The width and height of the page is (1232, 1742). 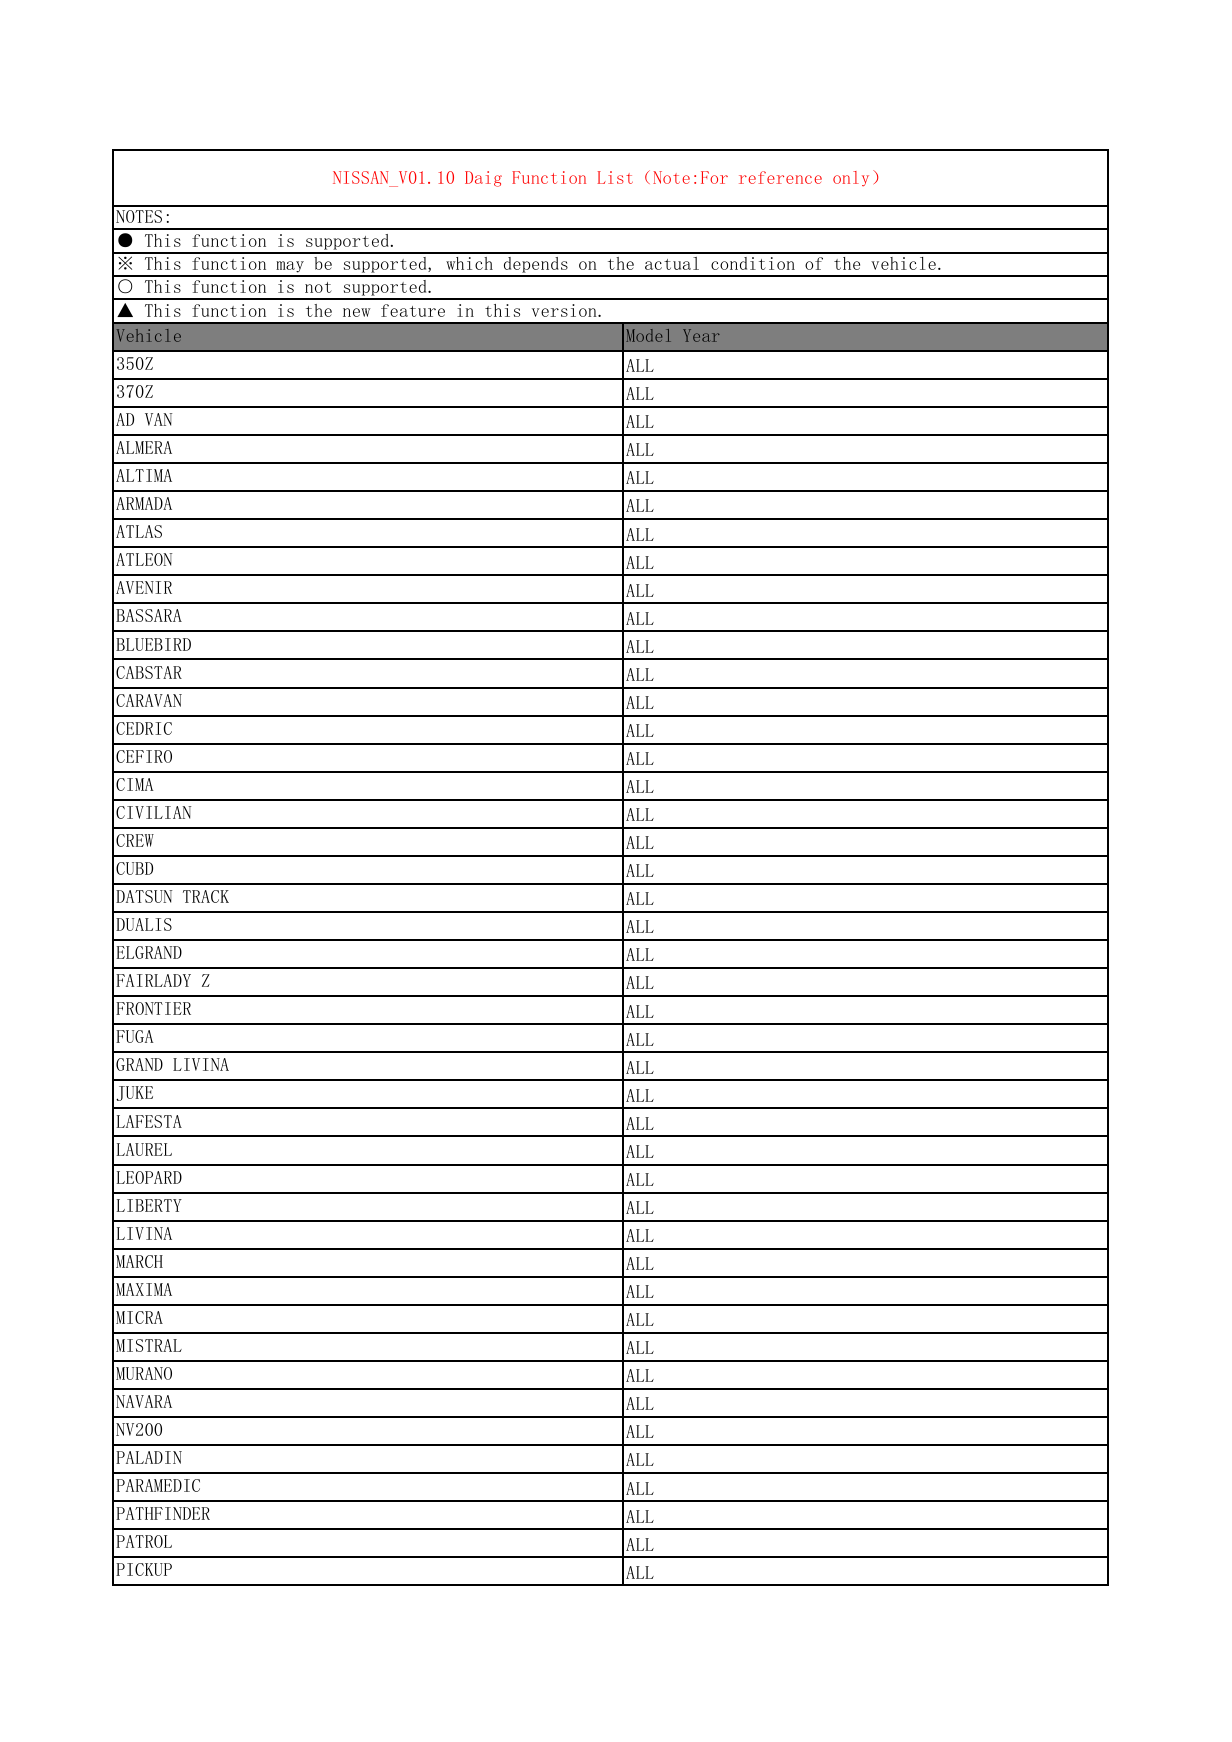 I want to click on PATHFINDER, so click(x=163, y=1513).
